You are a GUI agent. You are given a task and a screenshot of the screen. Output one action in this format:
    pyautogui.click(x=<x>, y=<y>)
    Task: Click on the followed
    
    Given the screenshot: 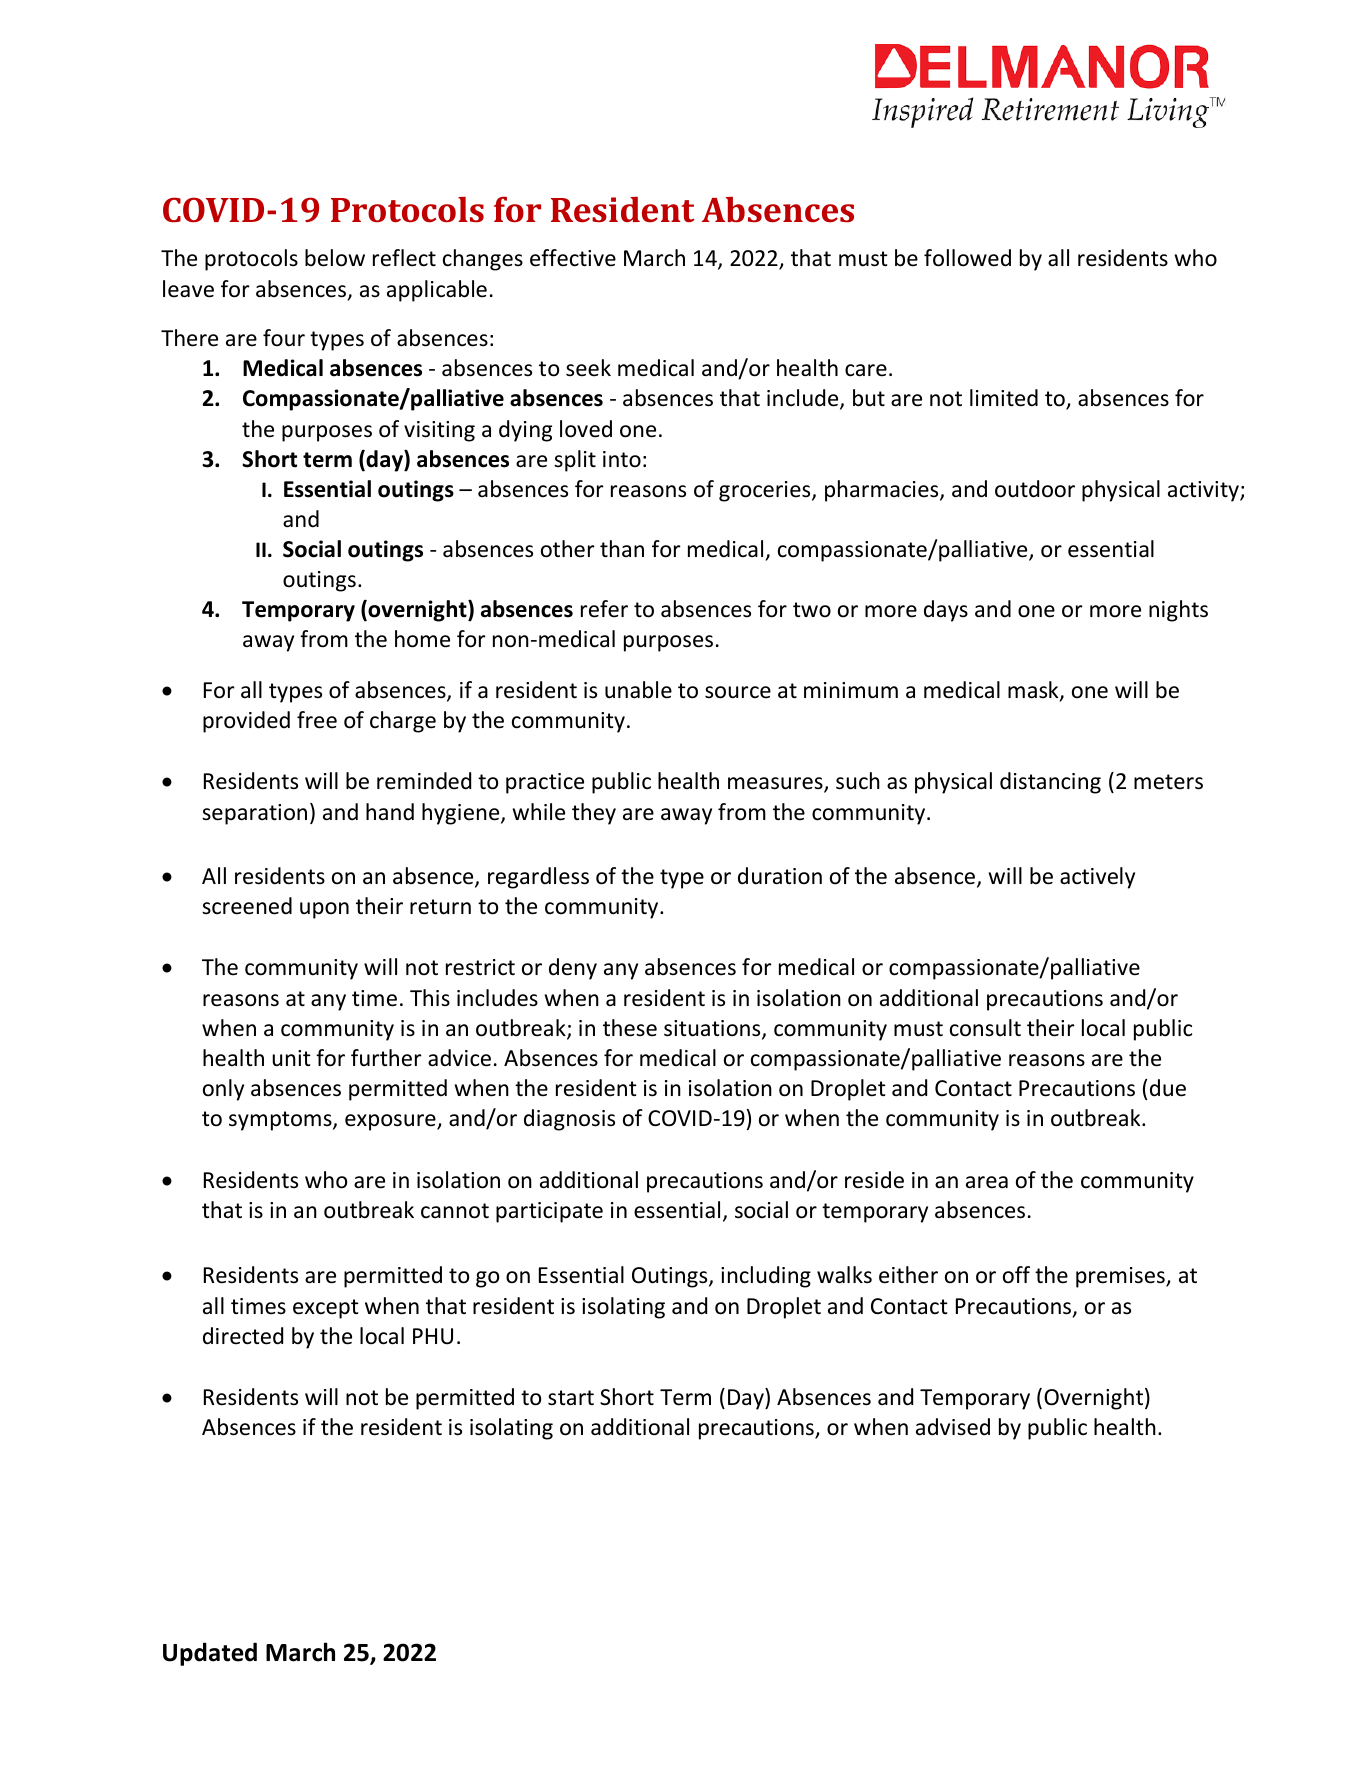 What is the action you would take?
    pyautogui.click(x=967, y=258)
